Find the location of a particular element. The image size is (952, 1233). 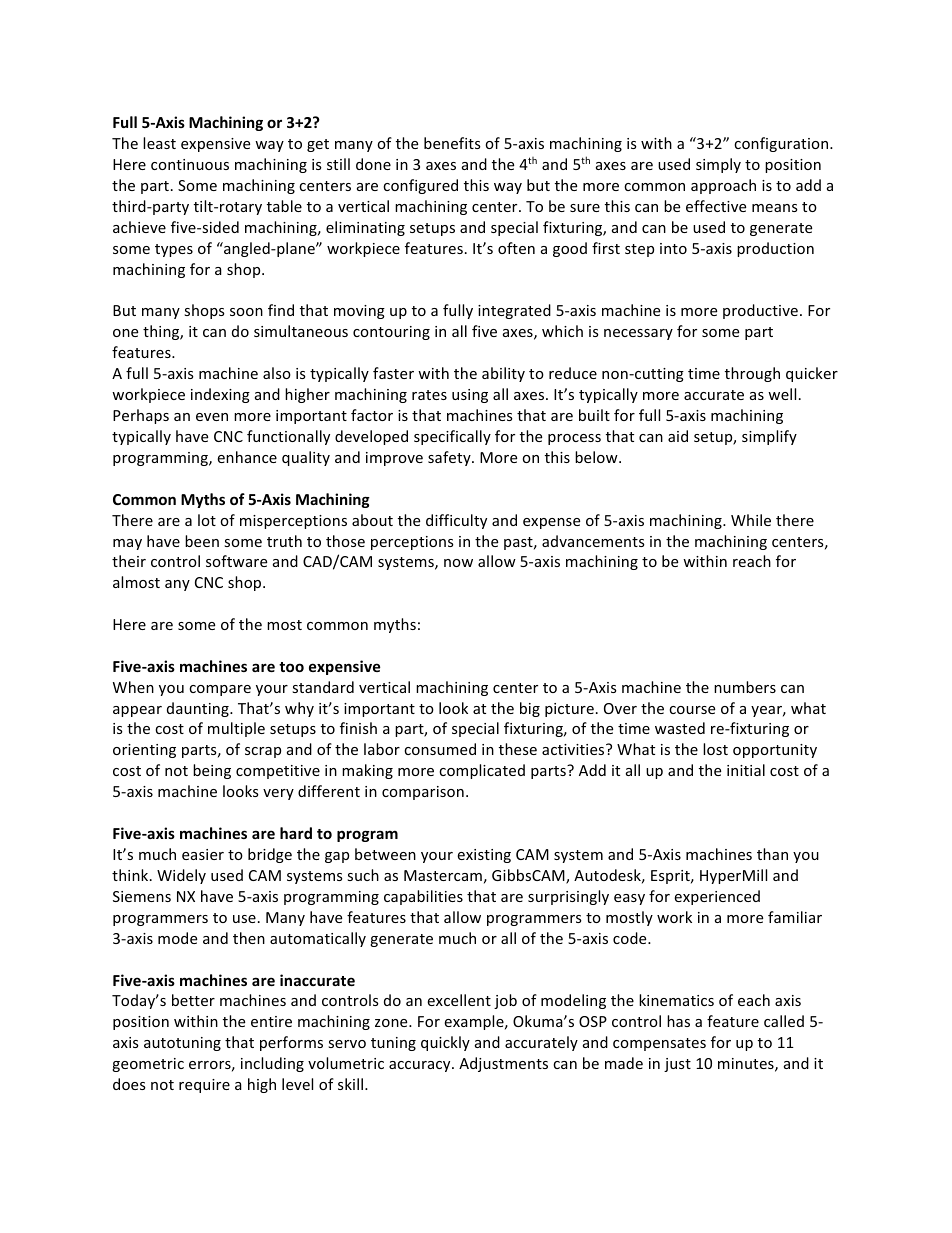

ability is located at coordinates (503, 374).
